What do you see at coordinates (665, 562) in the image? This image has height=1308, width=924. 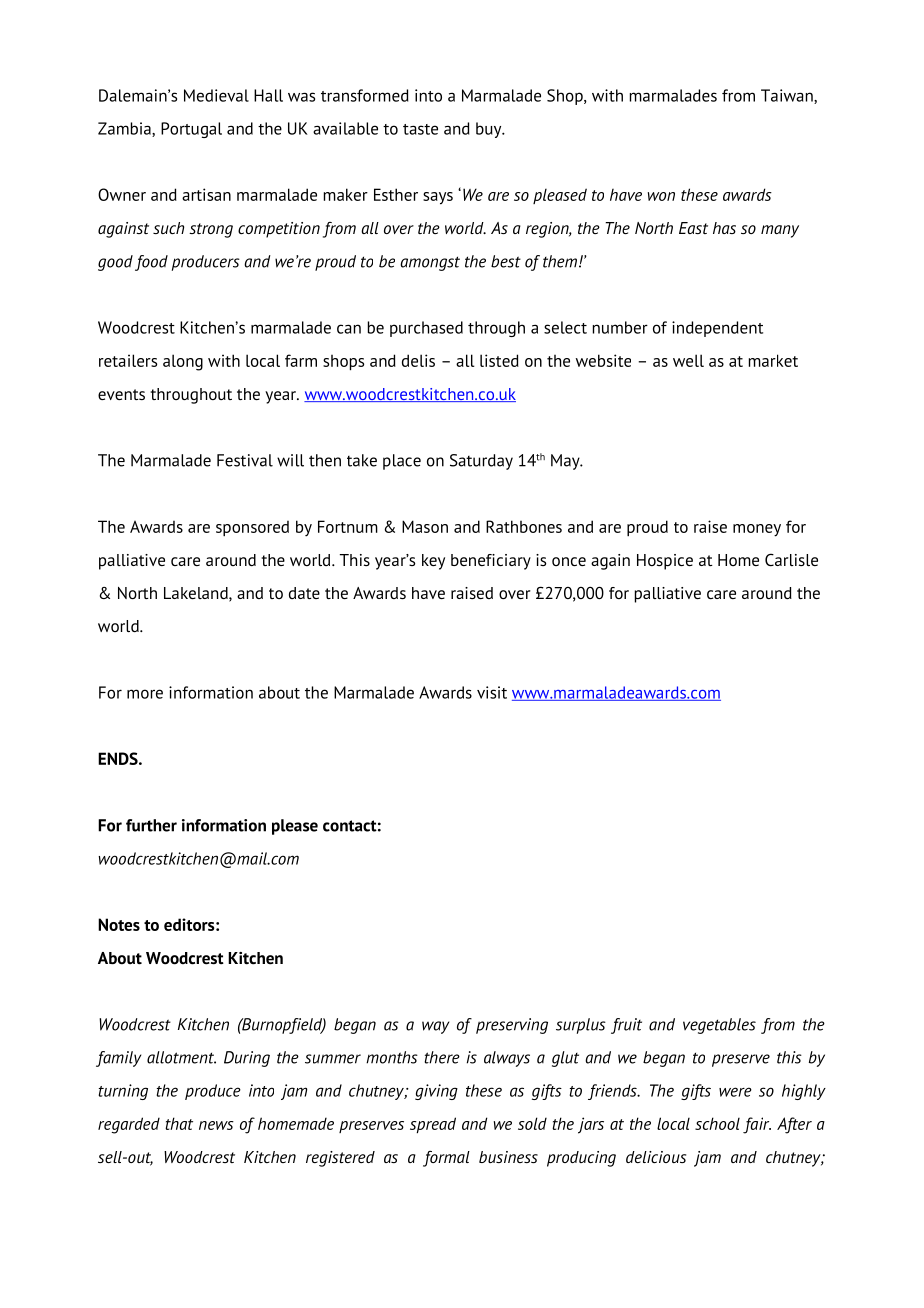 I see `Hospice` at bounding box center [665, 562].
